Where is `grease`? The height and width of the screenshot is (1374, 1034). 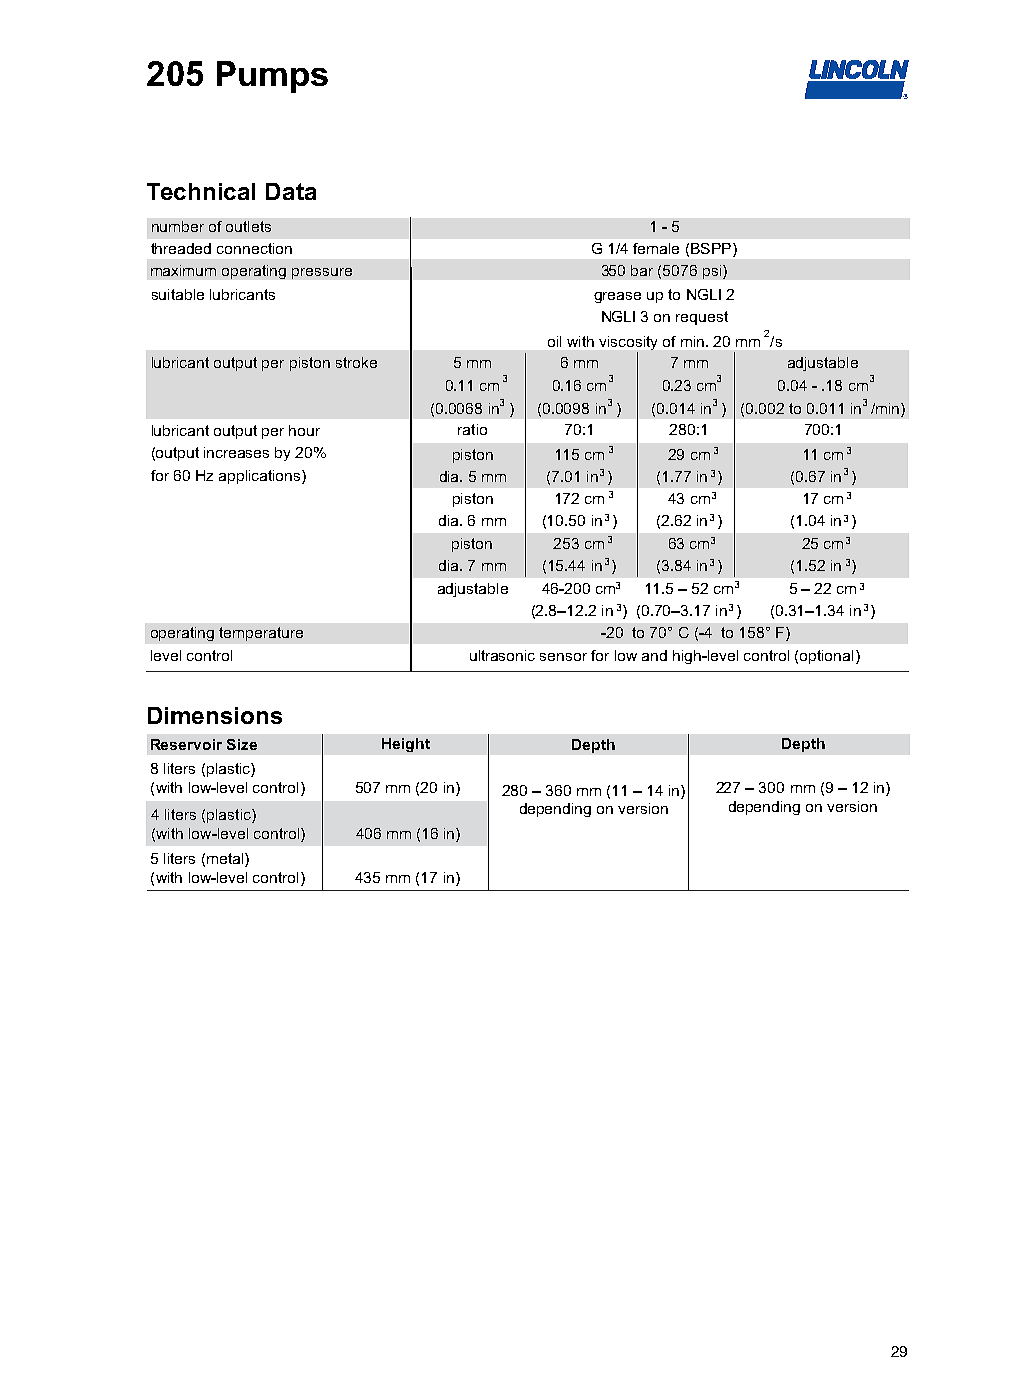 grease is located at coordinates (617, 297).
